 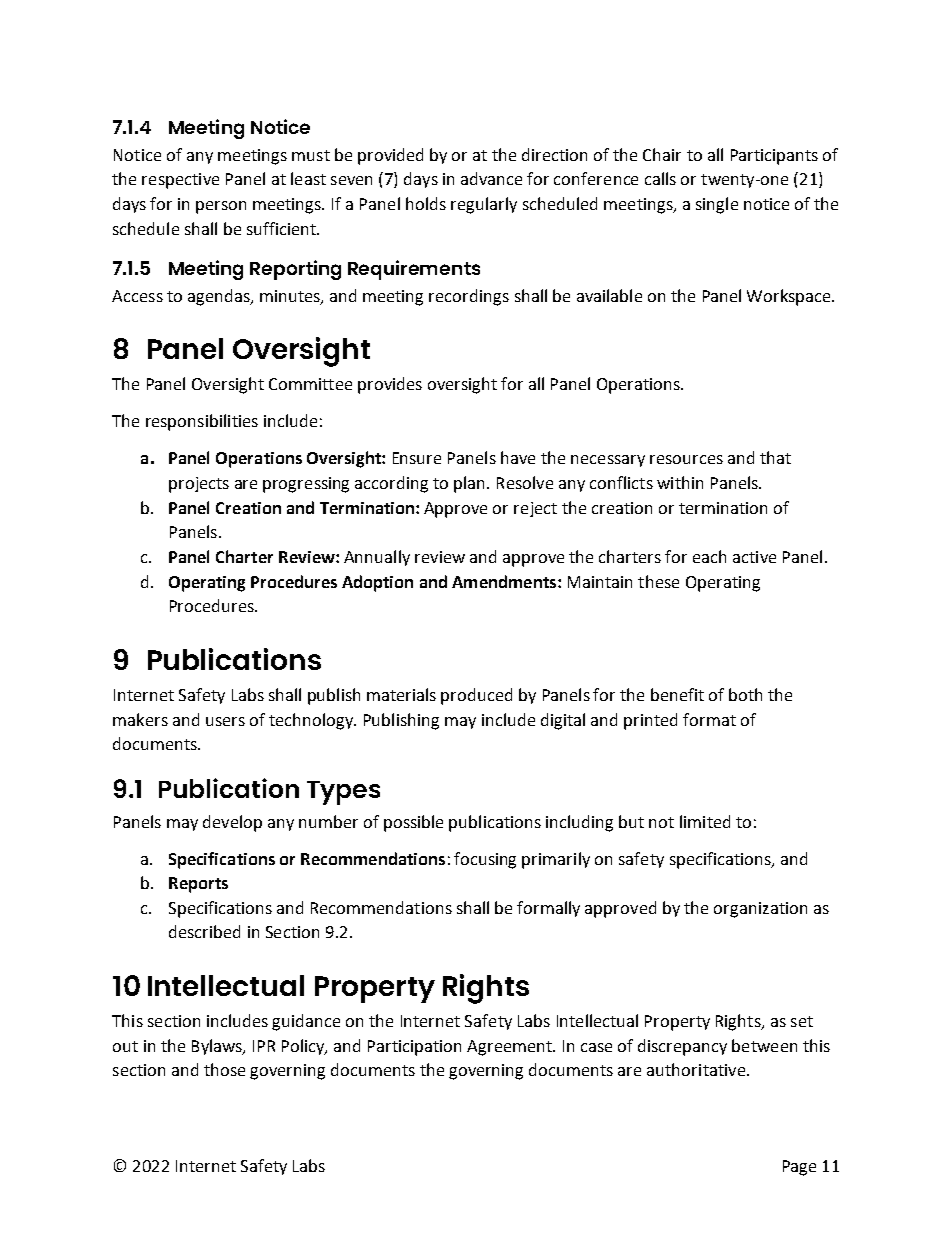 I want to click on single, so click(x=717, y=205).
